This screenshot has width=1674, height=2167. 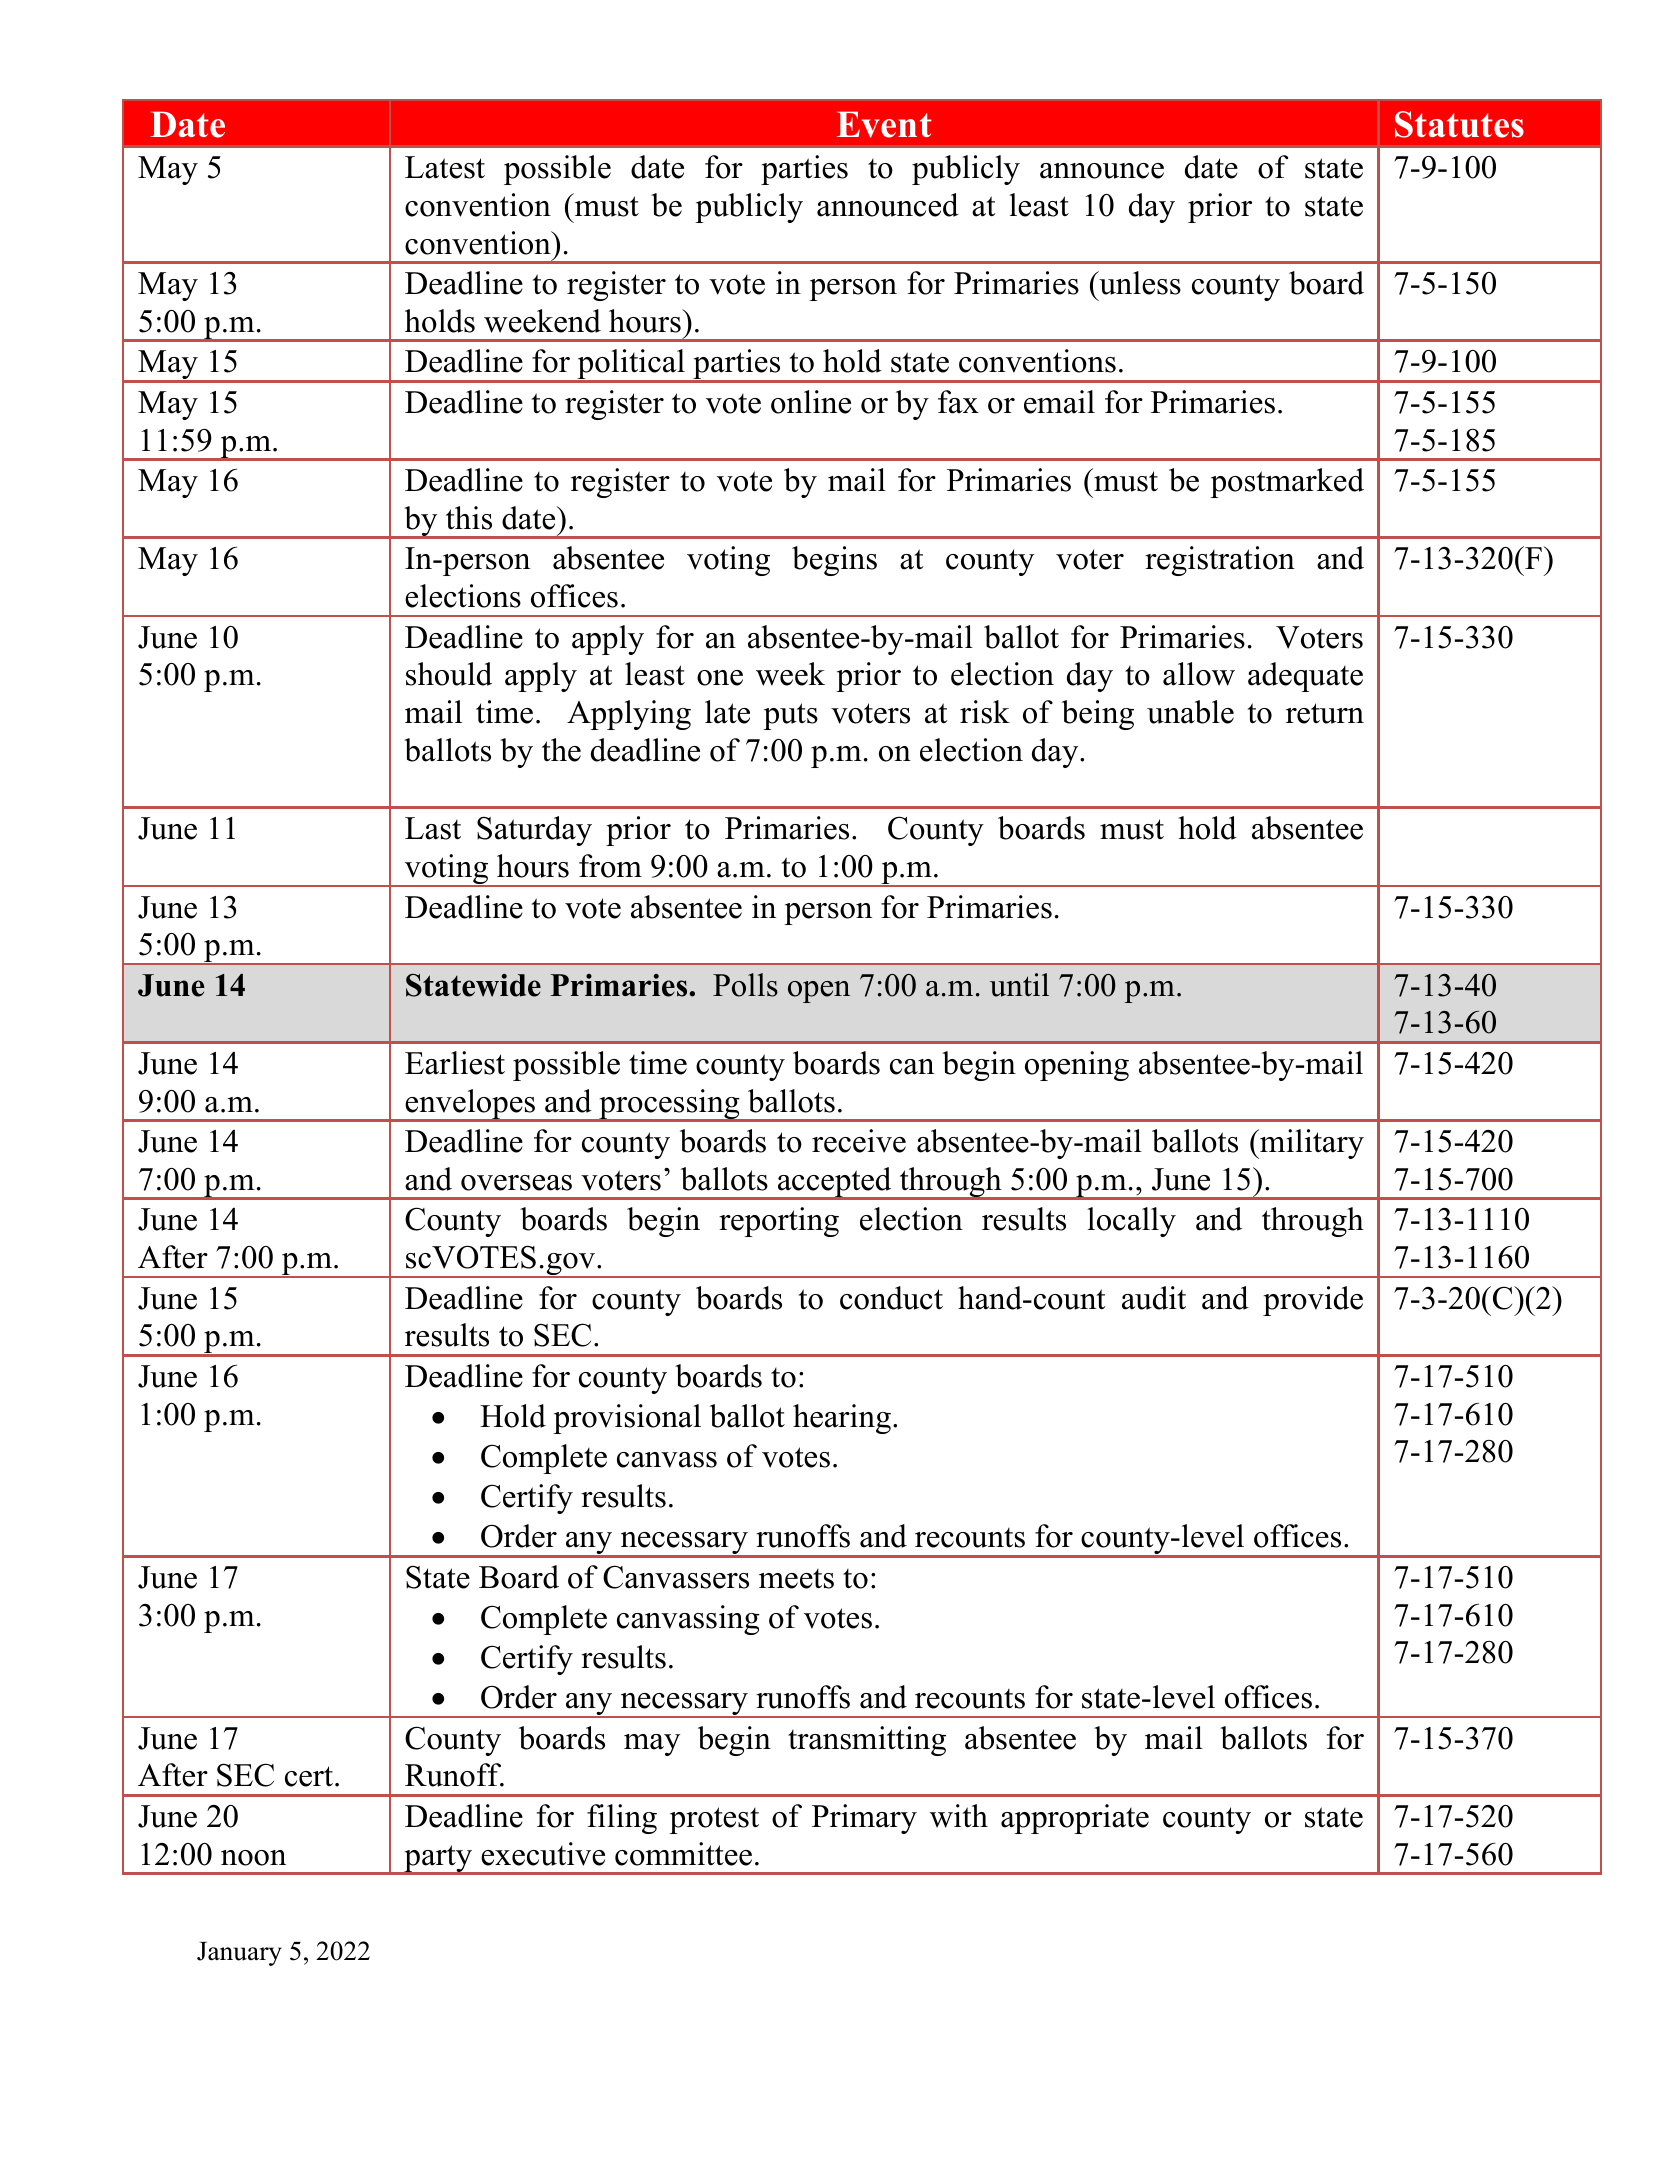 What do you see at coordinates (1459, 124) in the screenshot?
I see `Statutes` at bounding box center [1459, 124].
